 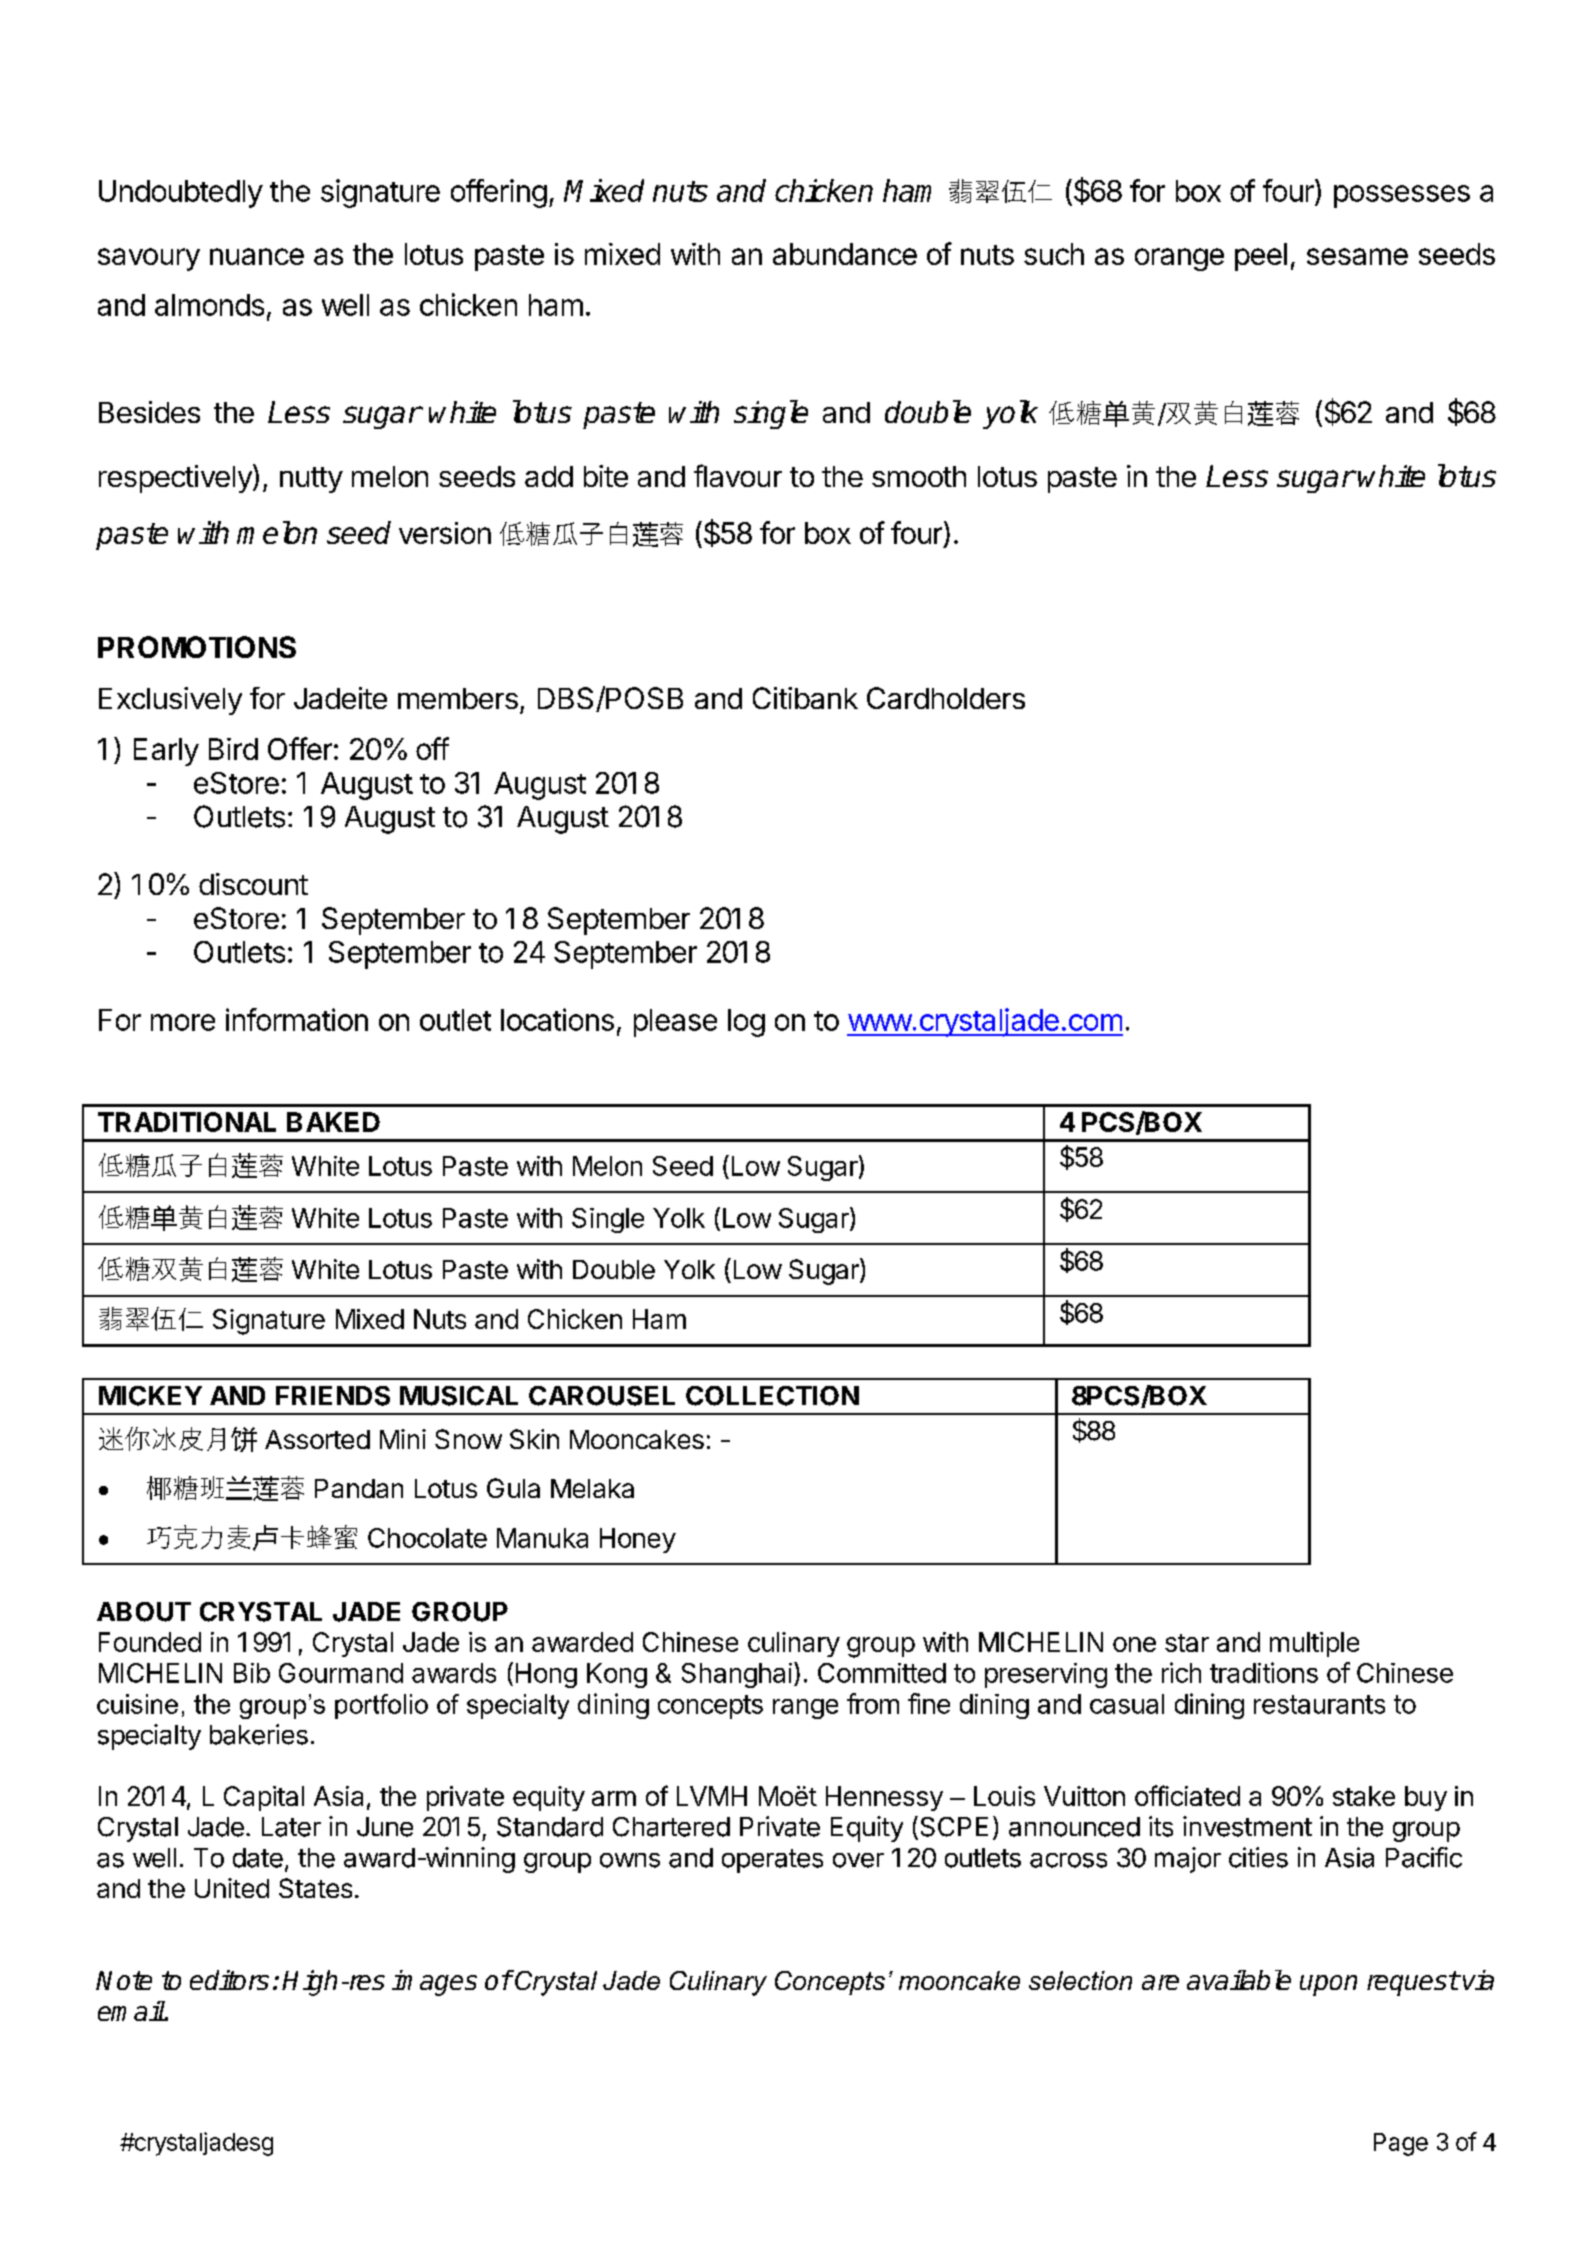 What do you see at coordinates (252, 1673) in the screenshot?
I see `Bib` at bounding box center [252, 1673].
